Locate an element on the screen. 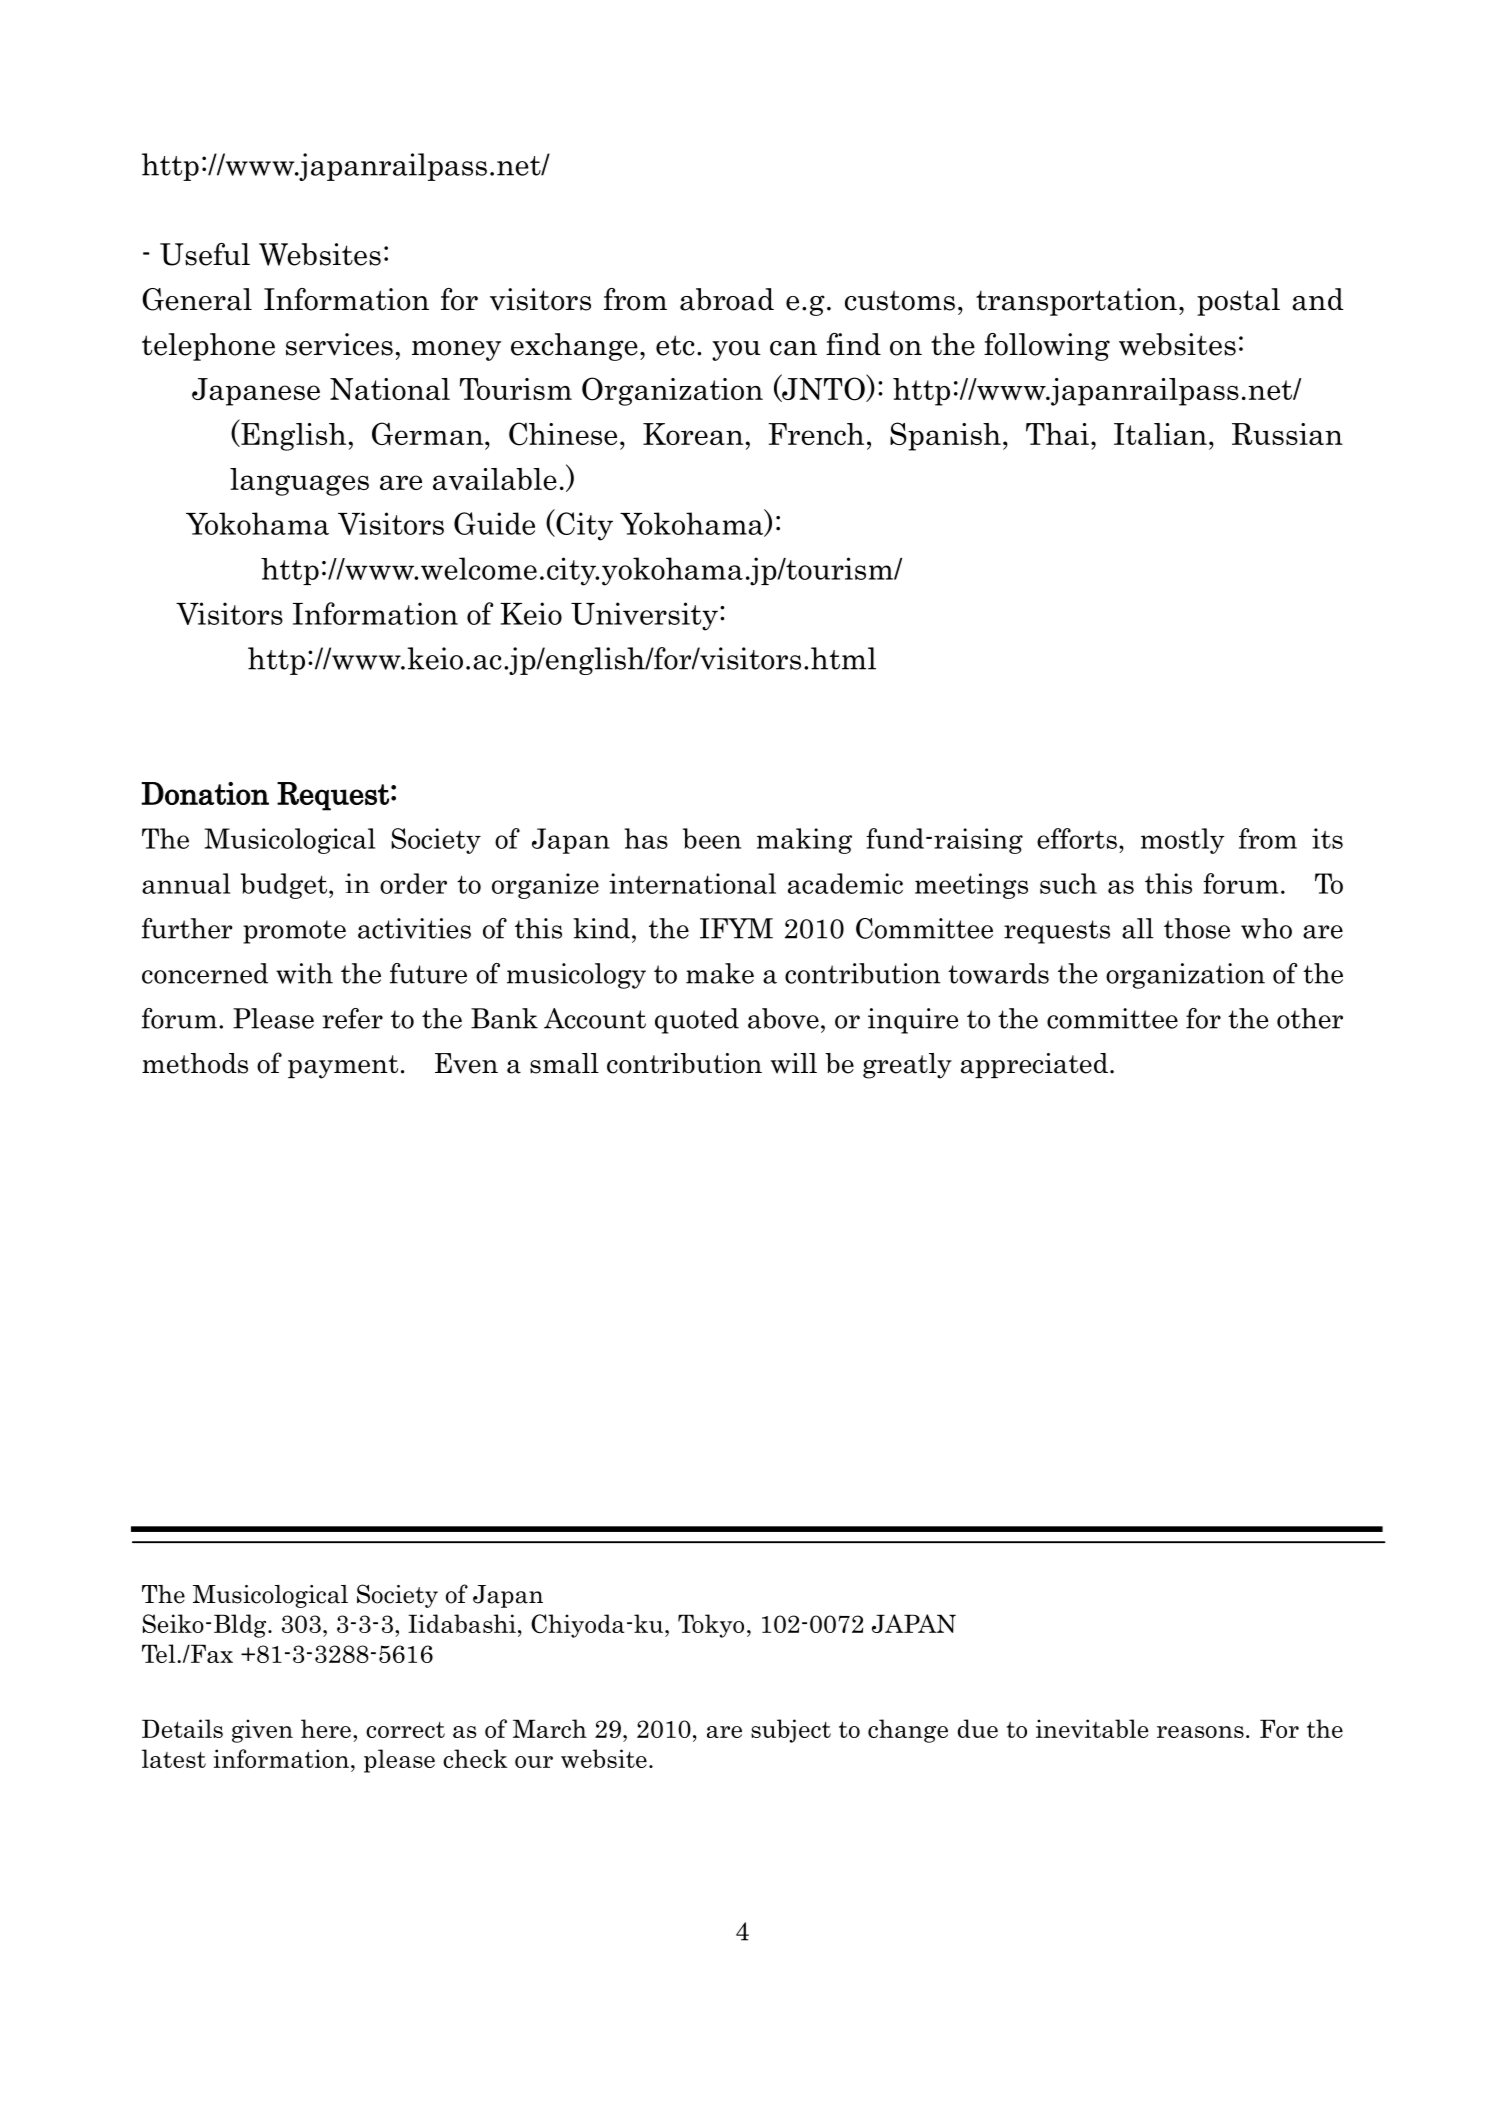 Image resolution: width=1485 pixels, height=2101 pixels. reasons is located at coordinates (1200, 1732).
